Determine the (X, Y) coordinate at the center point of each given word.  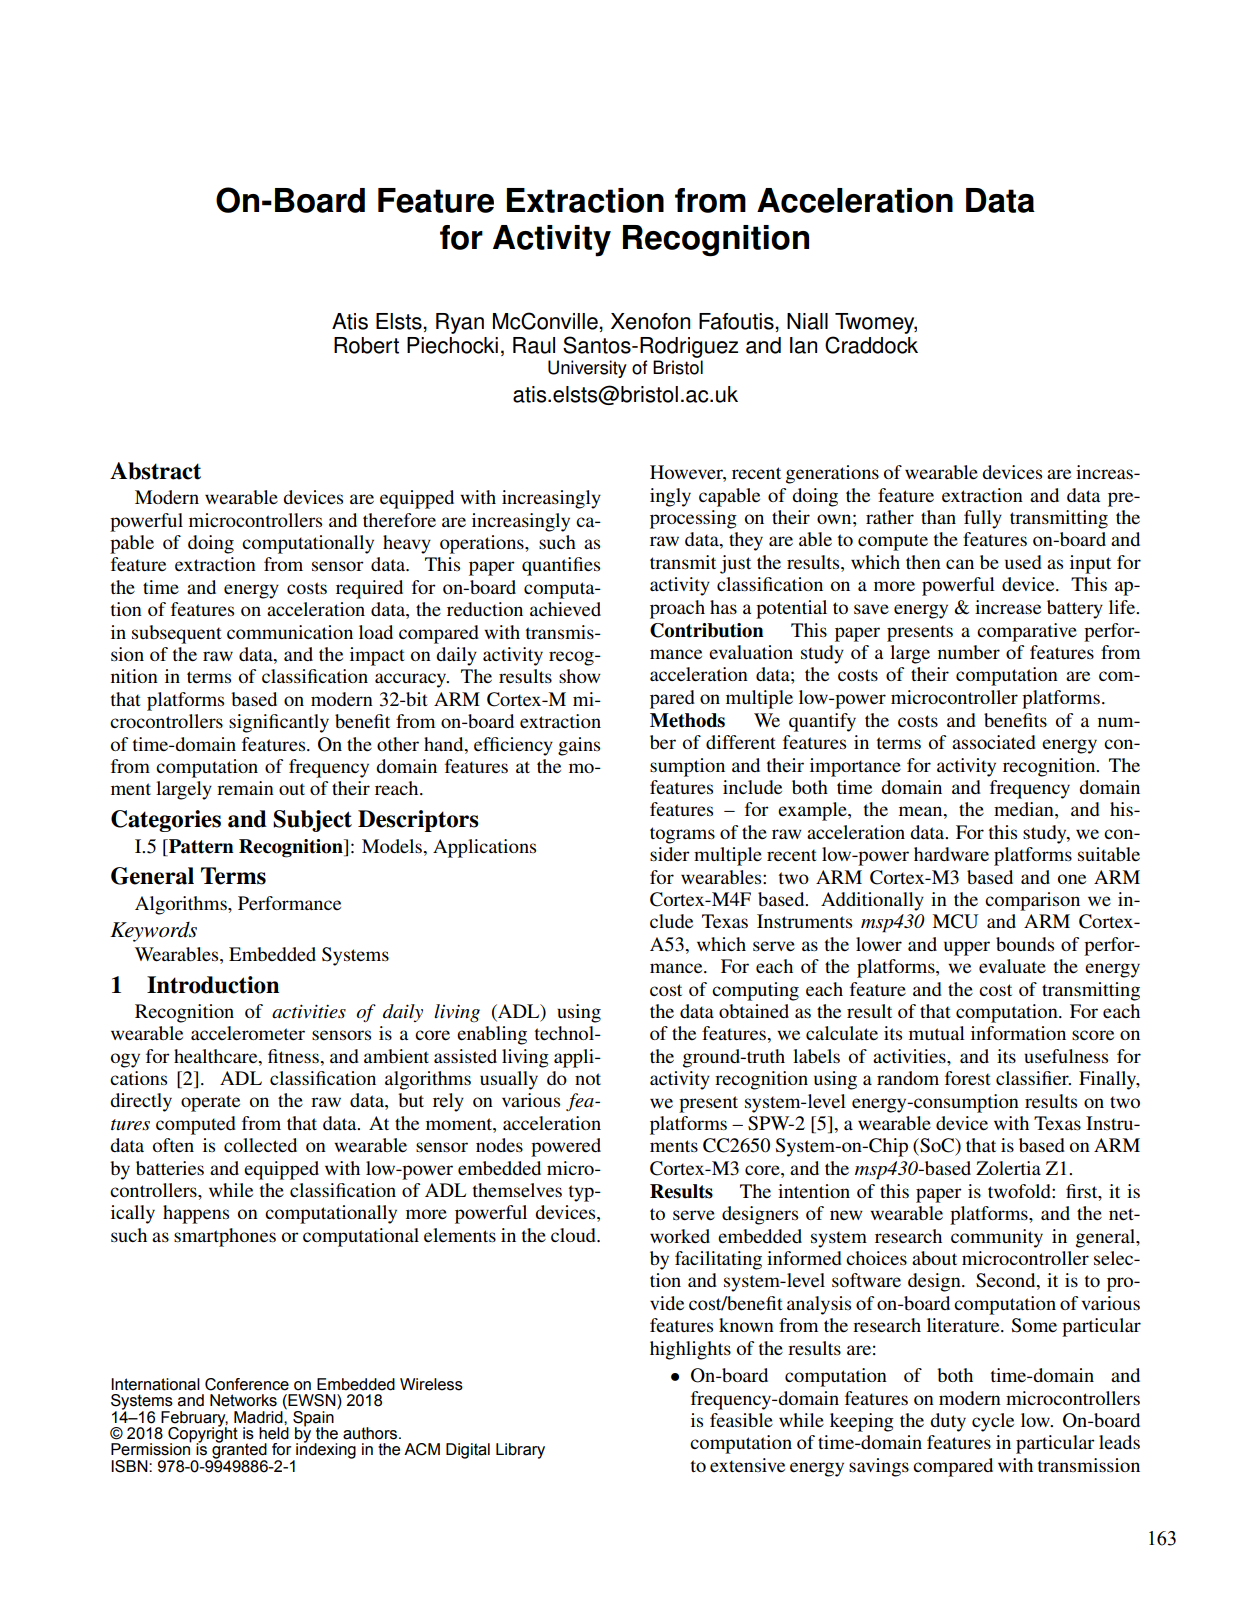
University (587, 369)
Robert (366, 345)
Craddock (871, 345)
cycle (993, 1422)
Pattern (200, 846)
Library (520, 1451)
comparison (1032, 901)
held (274, 1433)
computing (755, 991)
